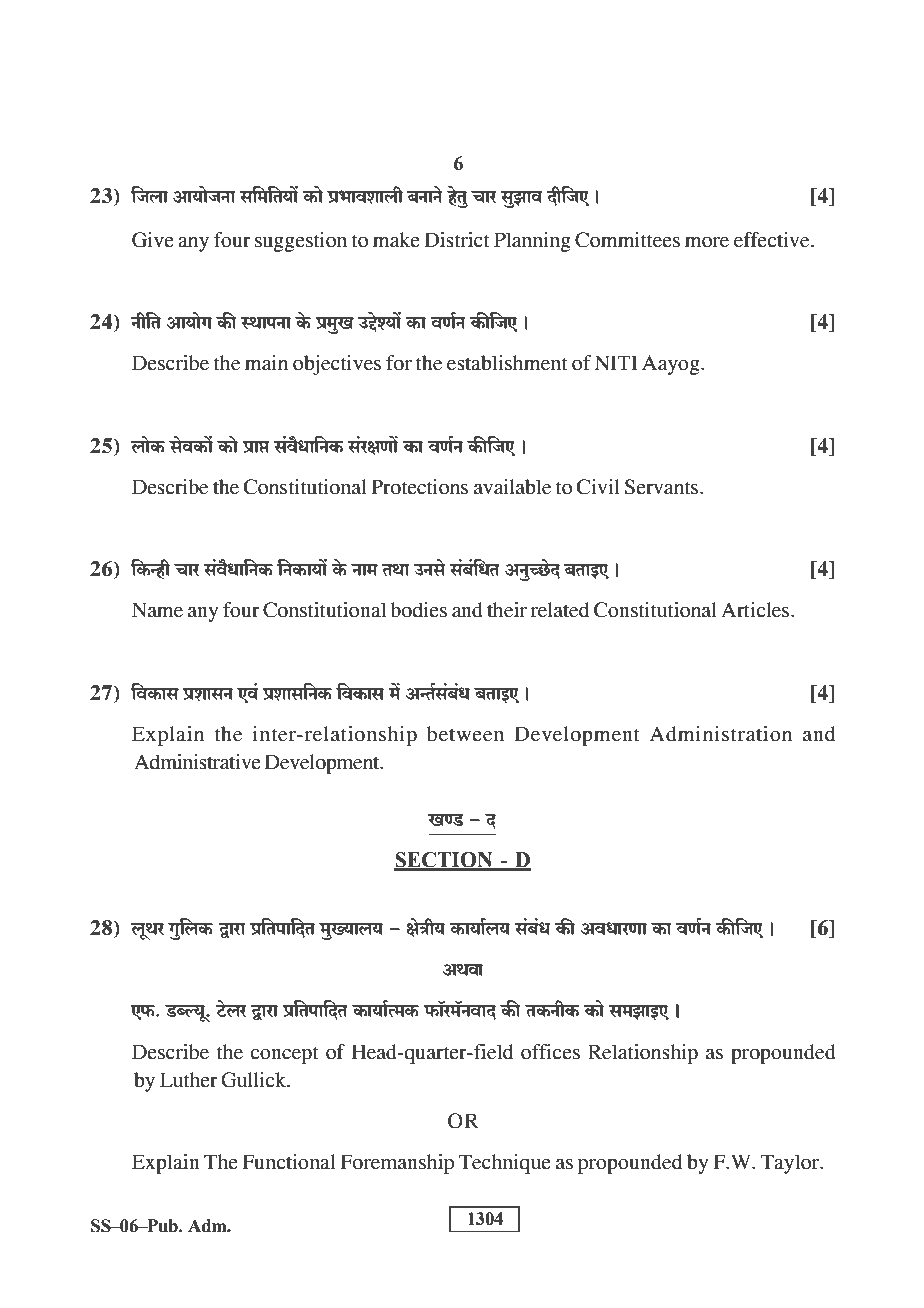 This screenshot has height=1308, width=924. Describe the element at coordinates (289, 1162) in the screenshot. I see `Functional` at that location.
